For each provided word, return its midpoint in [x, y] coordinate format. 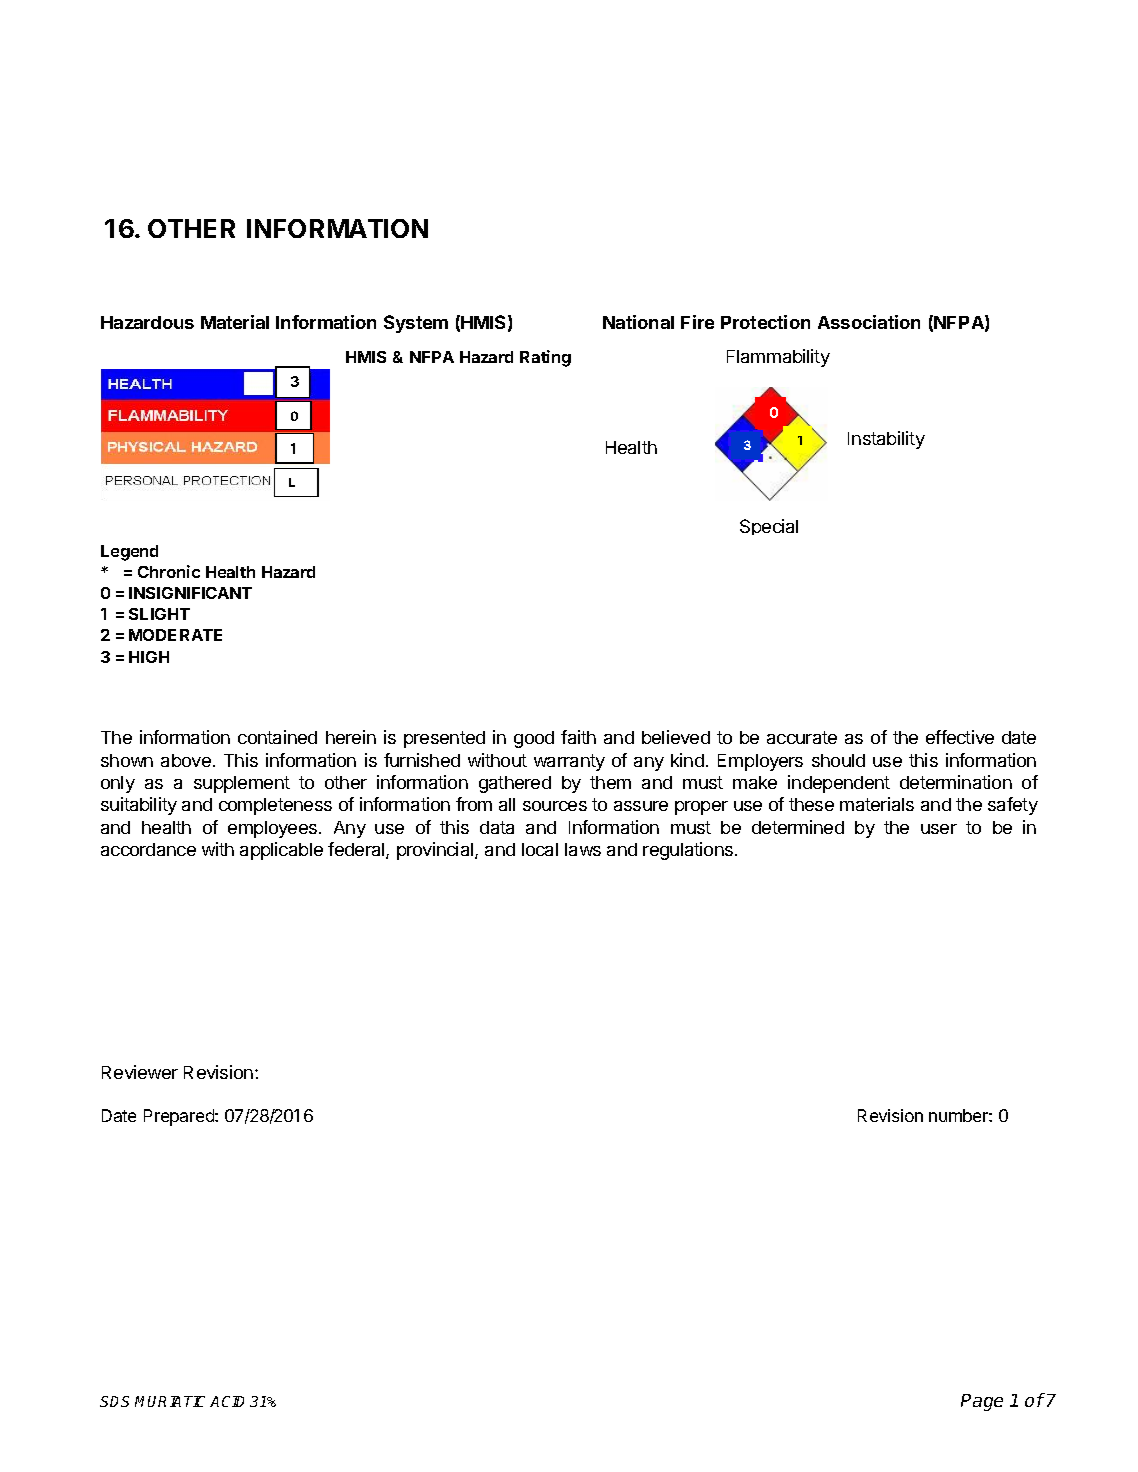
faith [578, 737]
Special [769, 527]
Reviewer [140, 1072]
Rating [545, 358]
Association [869, 322]
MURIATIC [170, 1401]
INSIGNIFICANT [190, 593]
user [939, 829]
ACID [227, 1401]
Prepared [180, 1117]
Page [982, 1402]
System [416, 324]
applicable [281, 851]
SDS [114, 1401]
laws [583, 849]
